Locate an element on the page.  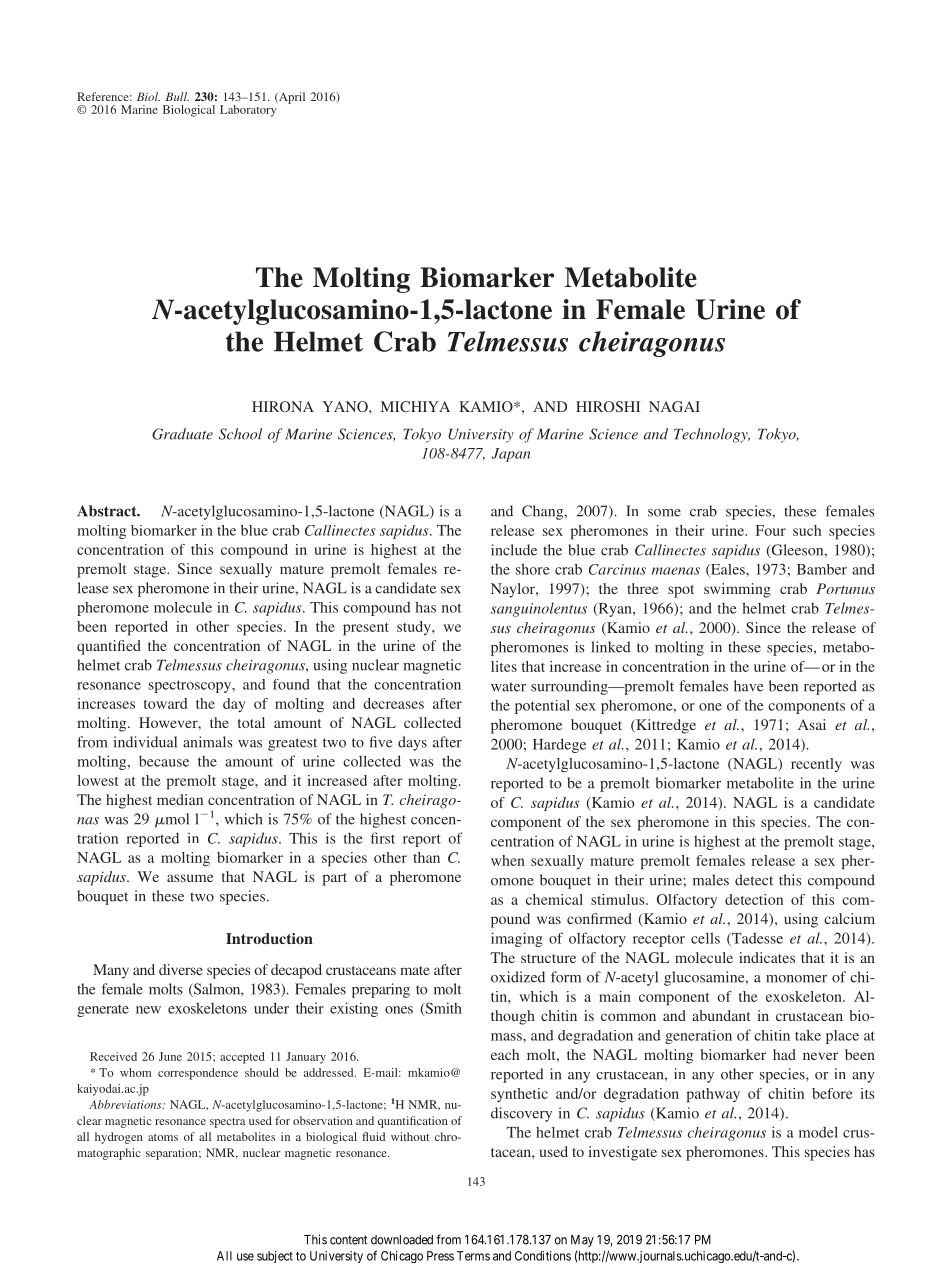
NAGAI is located at coordinates (674, 406).
